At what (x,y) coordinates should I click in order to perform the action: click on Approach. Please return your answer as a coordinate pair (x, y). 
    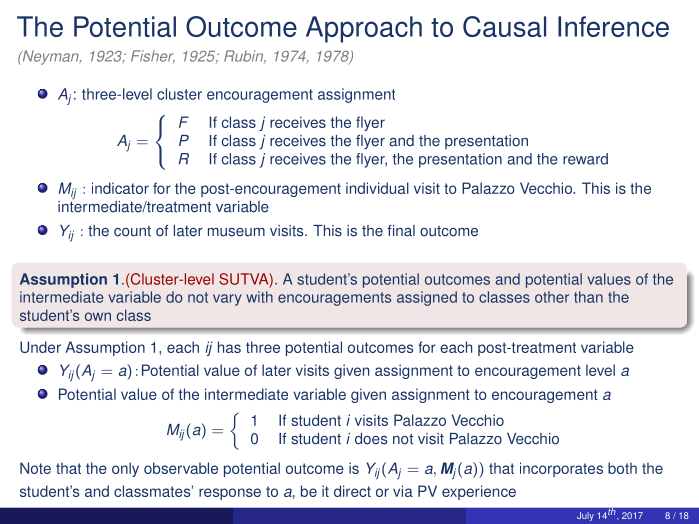
    Looking at the image, I should click on (364, 29).
